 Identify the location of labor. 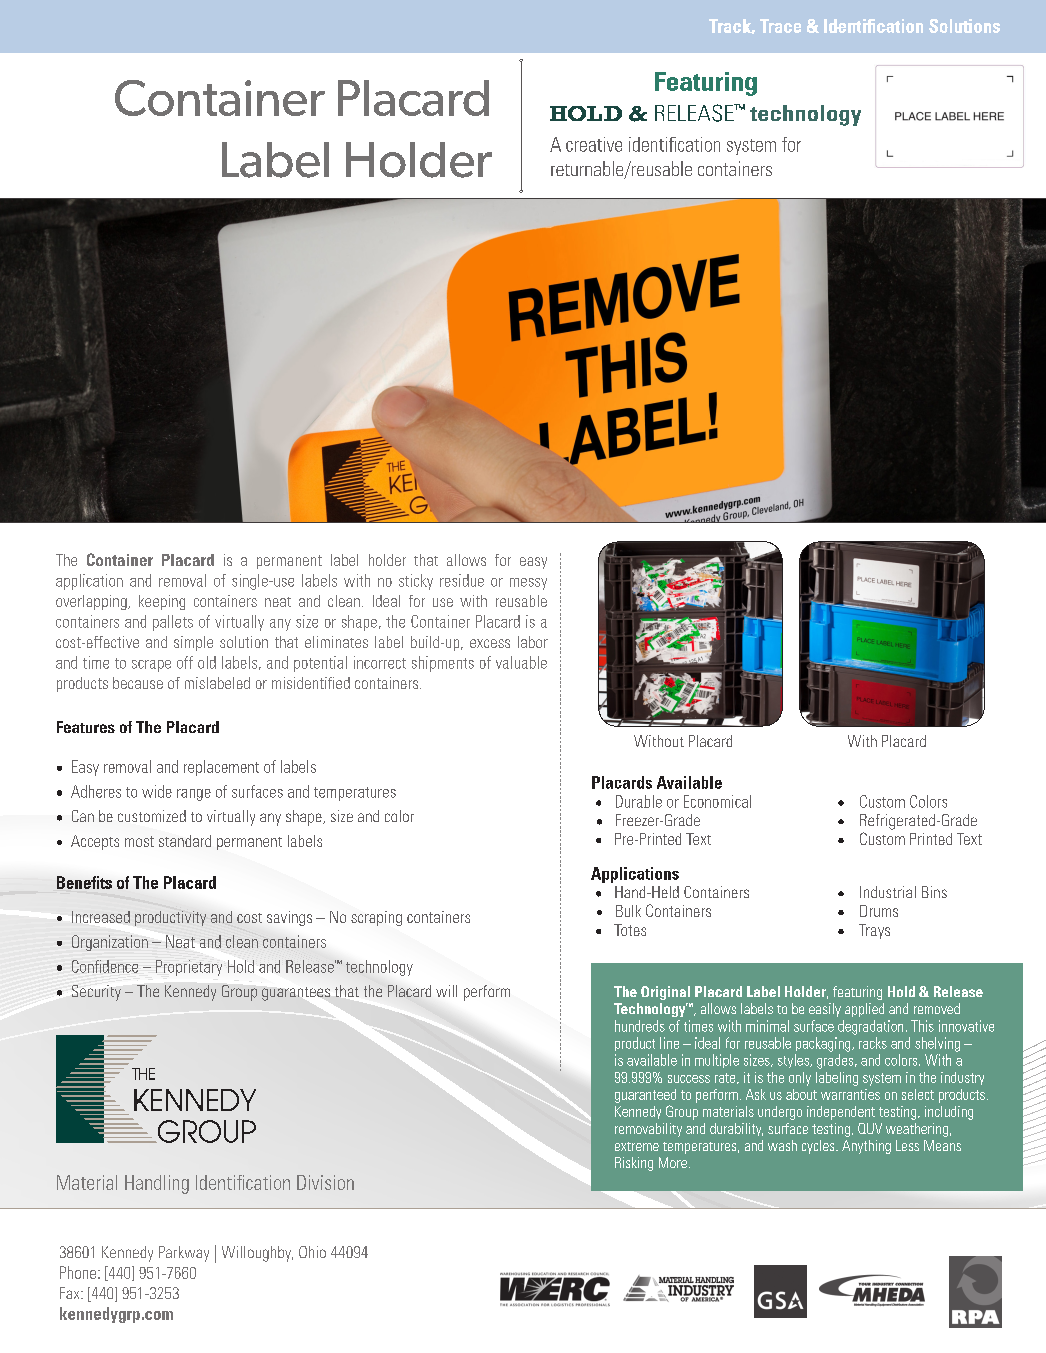
(533, 642).
